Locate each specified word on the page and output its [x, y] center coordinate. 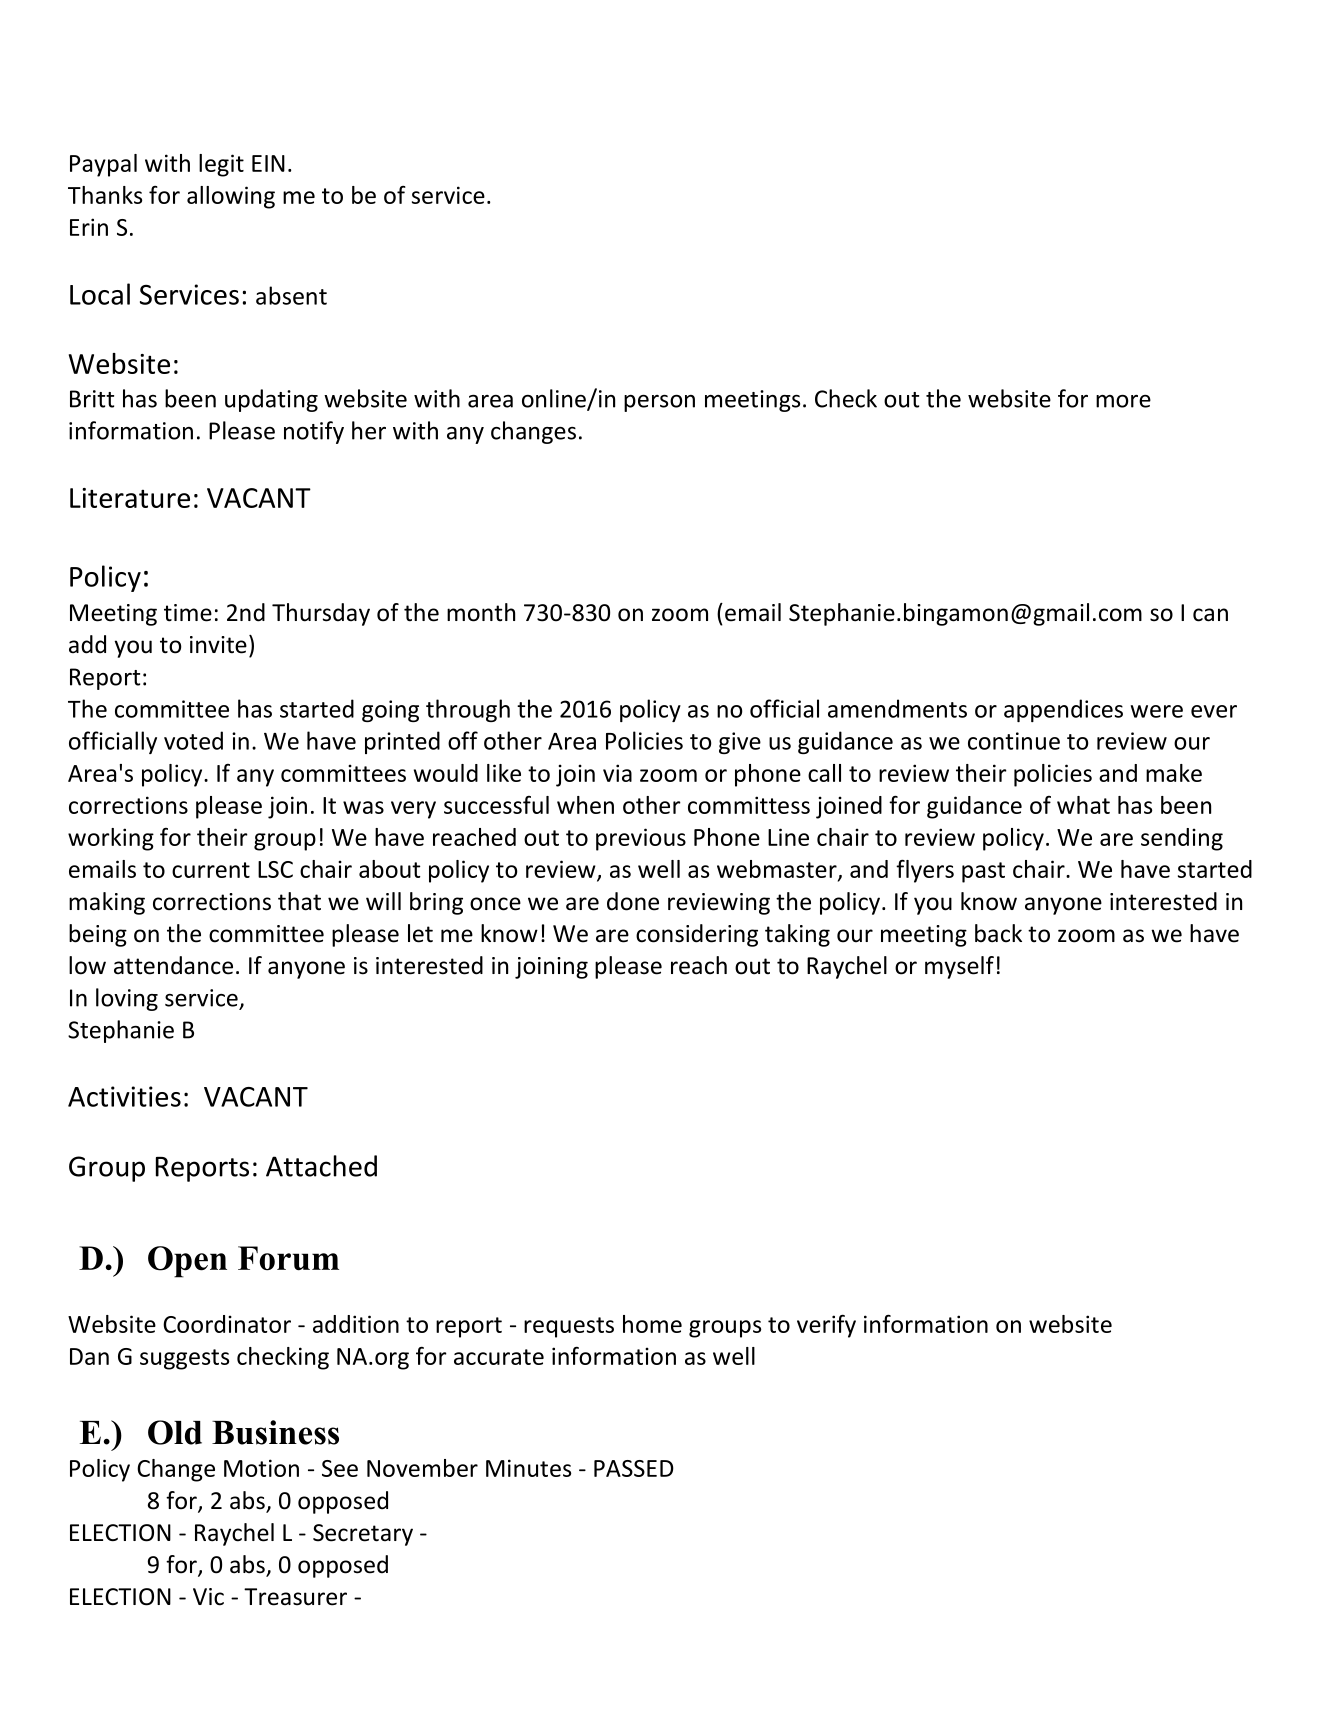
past [983, 872]
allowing [231, 197]
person [659, 403]
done [633, 901]
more [1123, 401]
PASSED [634, 1468]
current [211, 870]
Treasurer [295, 1597]
